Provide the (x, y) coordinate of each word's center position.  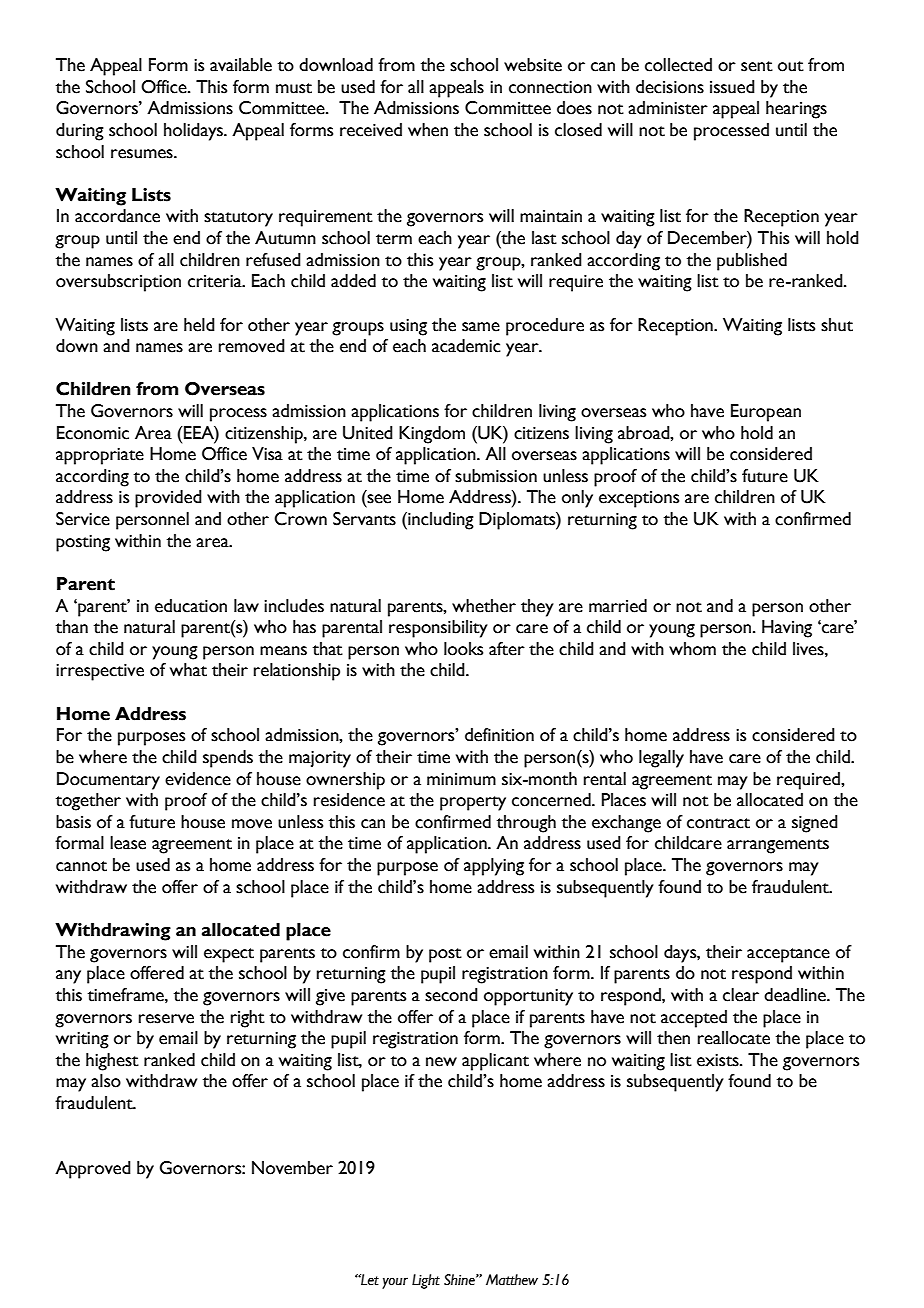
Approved (93, 1170)
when (428, 130)
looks (463, 649)
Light (426, 1281)
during (80, 132)
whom (692, 649)
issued (732, 87)
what (188, 670)
